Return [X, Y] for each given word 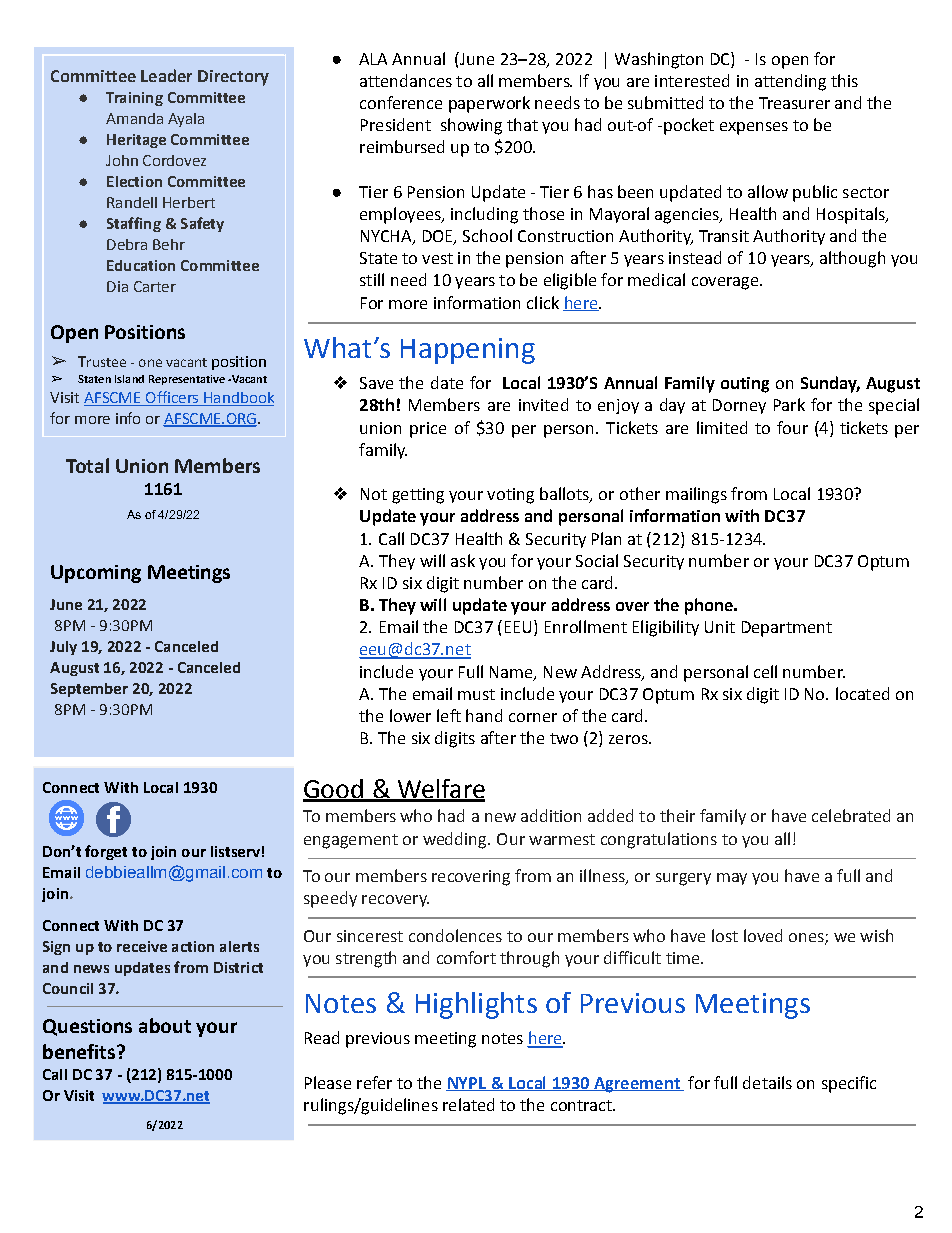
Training [134, 99]
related [468, 1104]
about [165, 1025]
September [89, 690]
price [428, 430]
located [862, 693]
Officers [172, 398]
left [449, 715]
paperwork [489, 104]
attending [790, 82]
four [792, 427]
